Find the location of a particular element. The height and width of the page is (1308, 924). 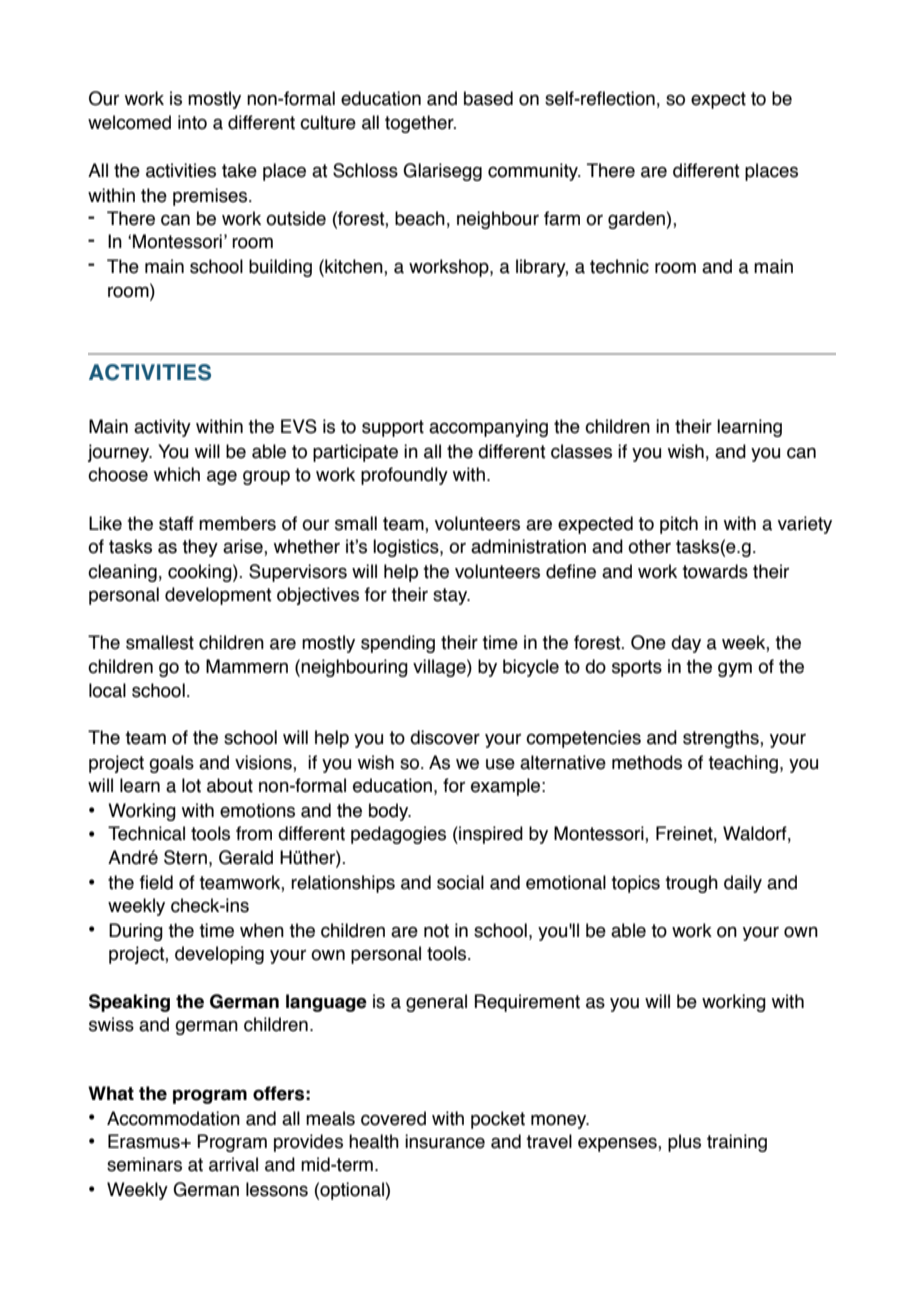

garden is located at coordinates (637, 220).
